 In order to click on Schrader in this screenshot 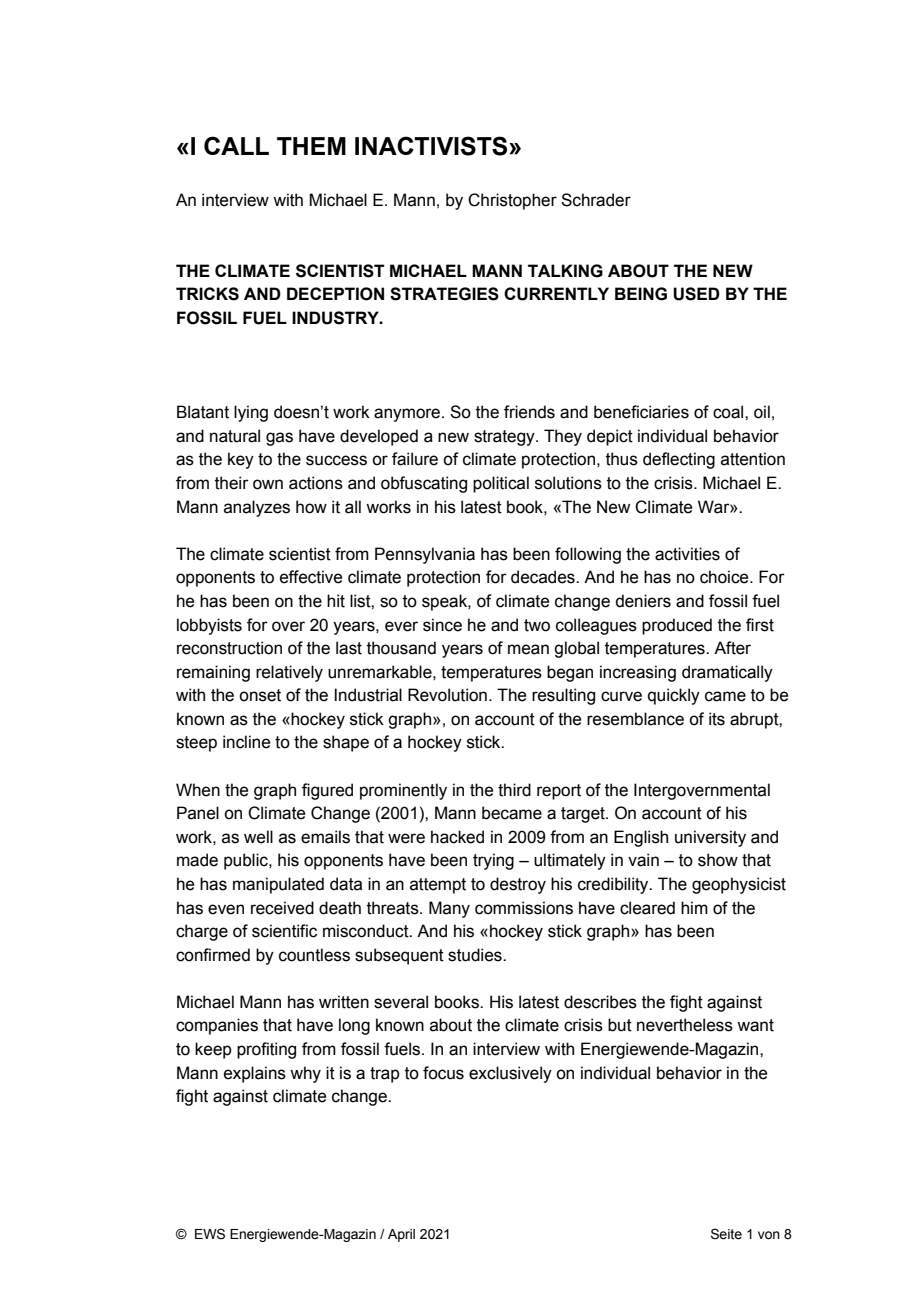, I will do `click(596, 200)`.
